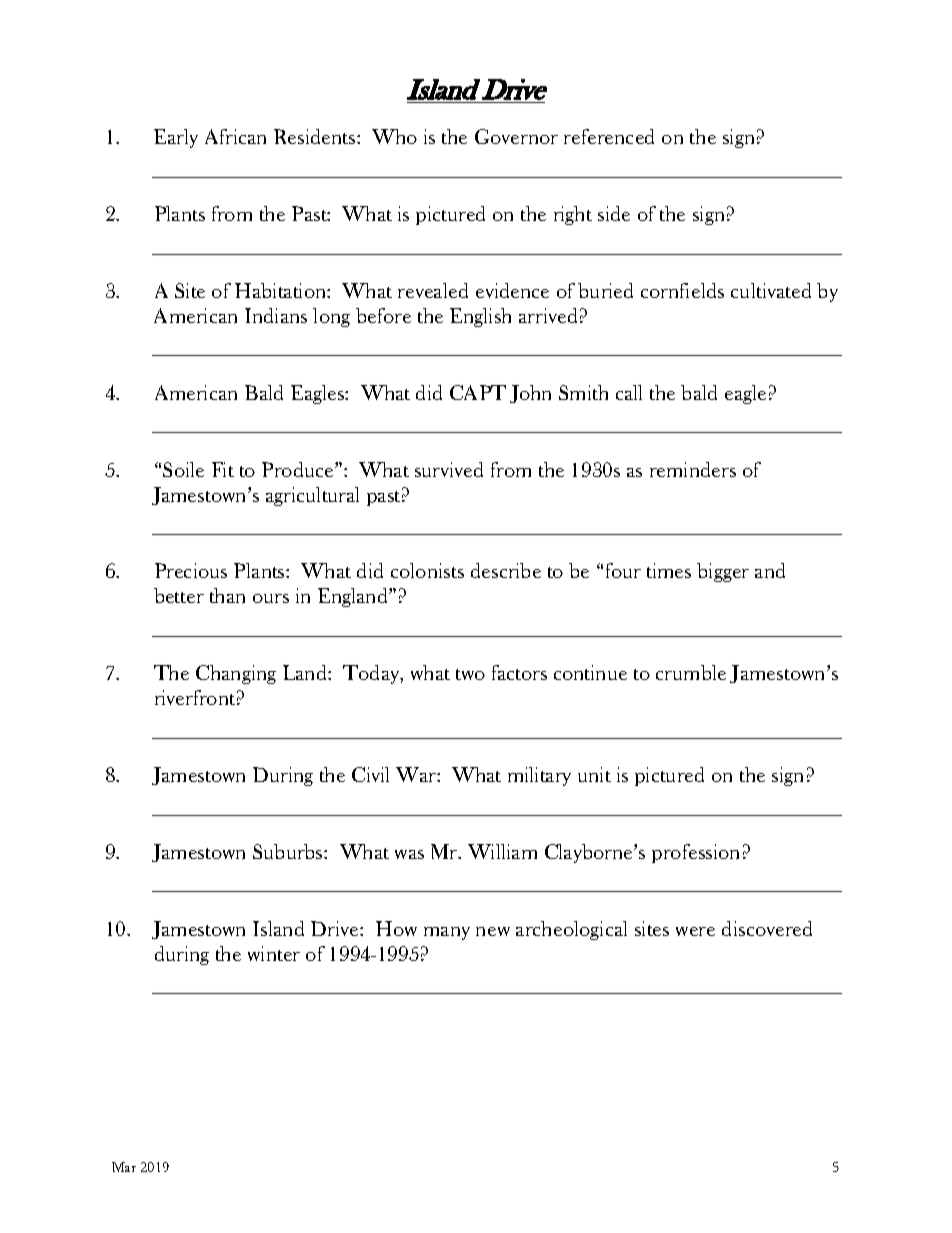 The height and width of the screenshot is (1233, 952). I want to click on Early, so click(176, 138).
